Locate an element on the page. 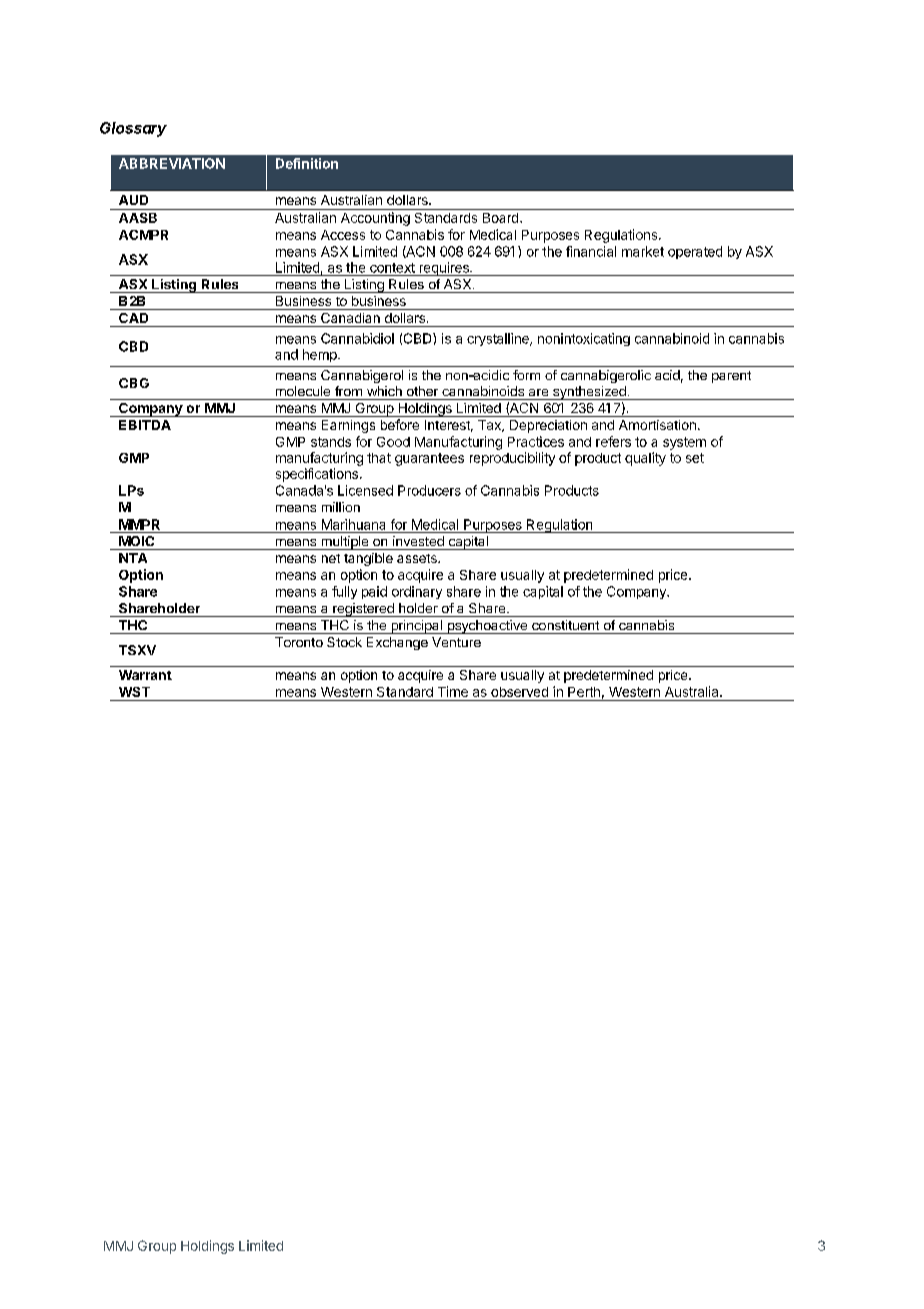 The width and height of the page is (924, 1309). crystalline is located at coordinates (499, 339).
